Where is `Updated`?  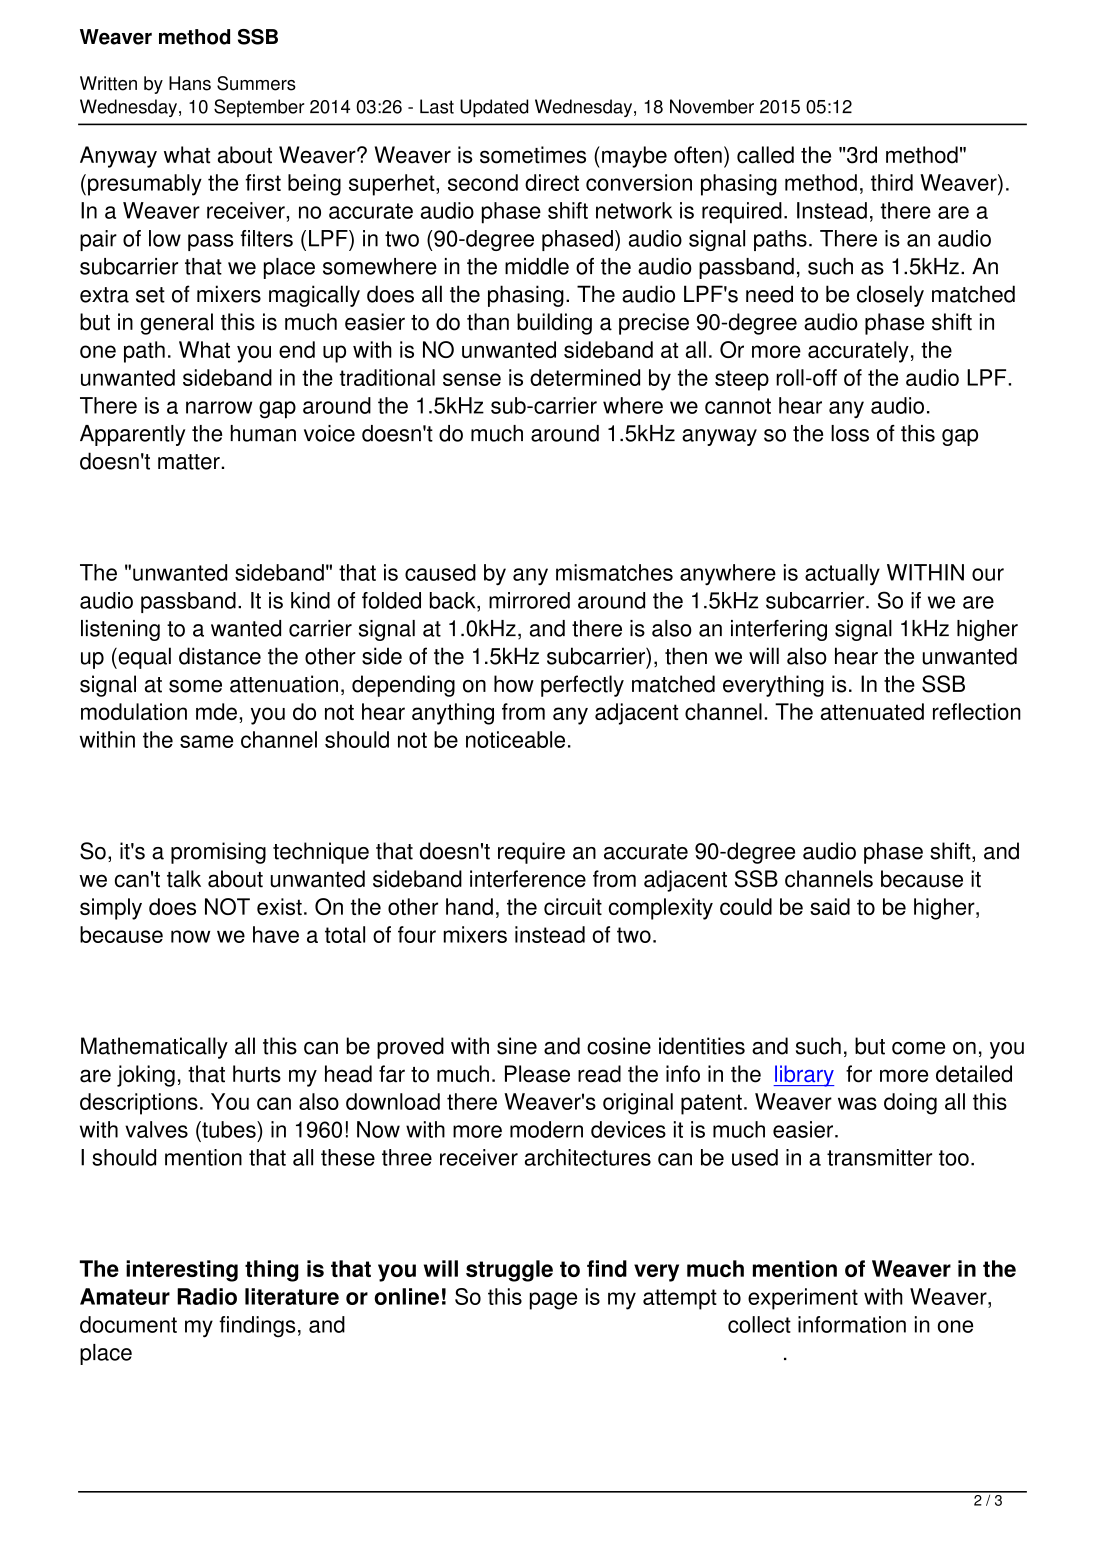
Updated is located at coordinates (494, 108).
